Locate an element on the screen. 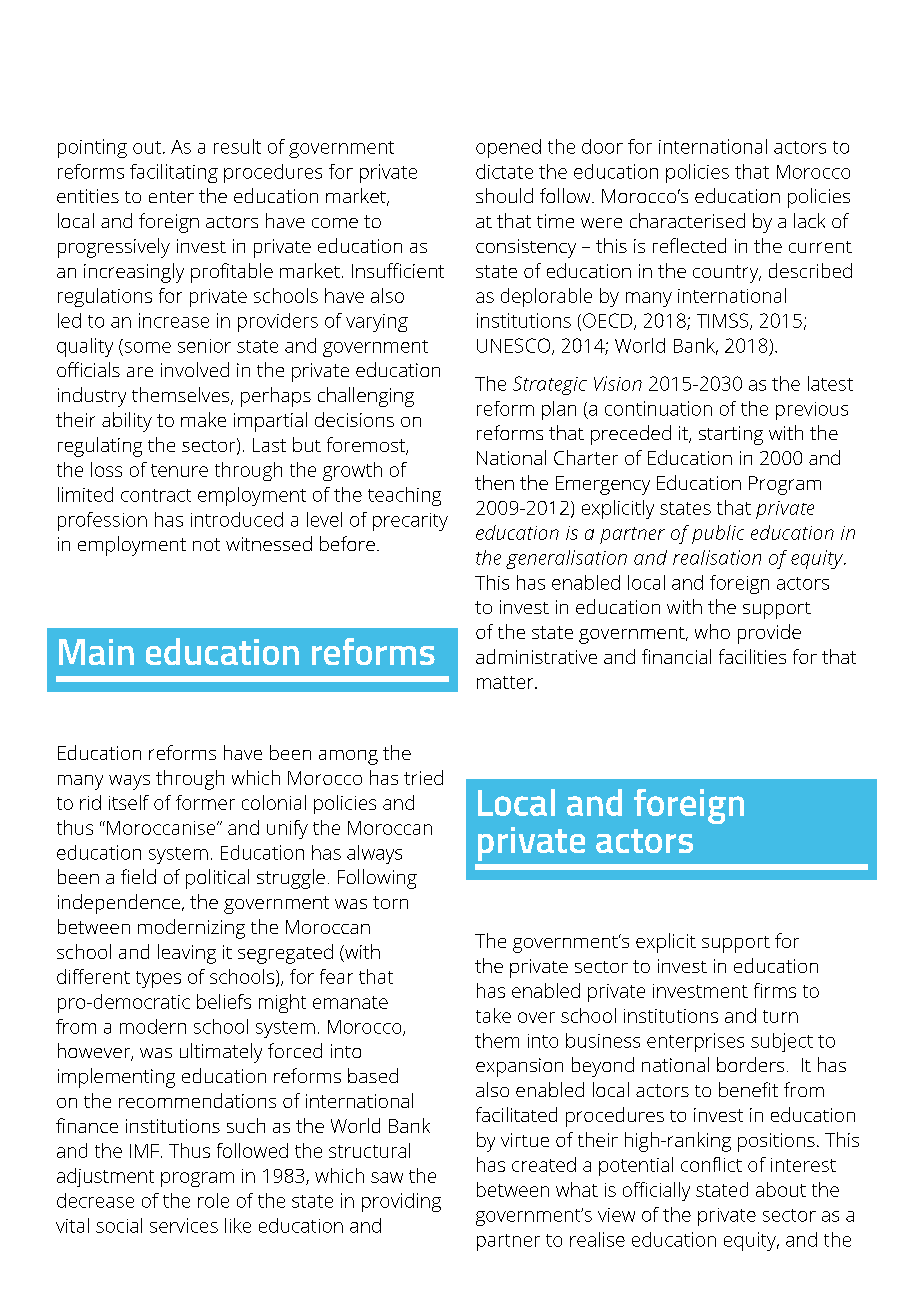 Image resolution: width=924 pixels, height=1308 pixels. services is located at coordinates (184, 1225).
